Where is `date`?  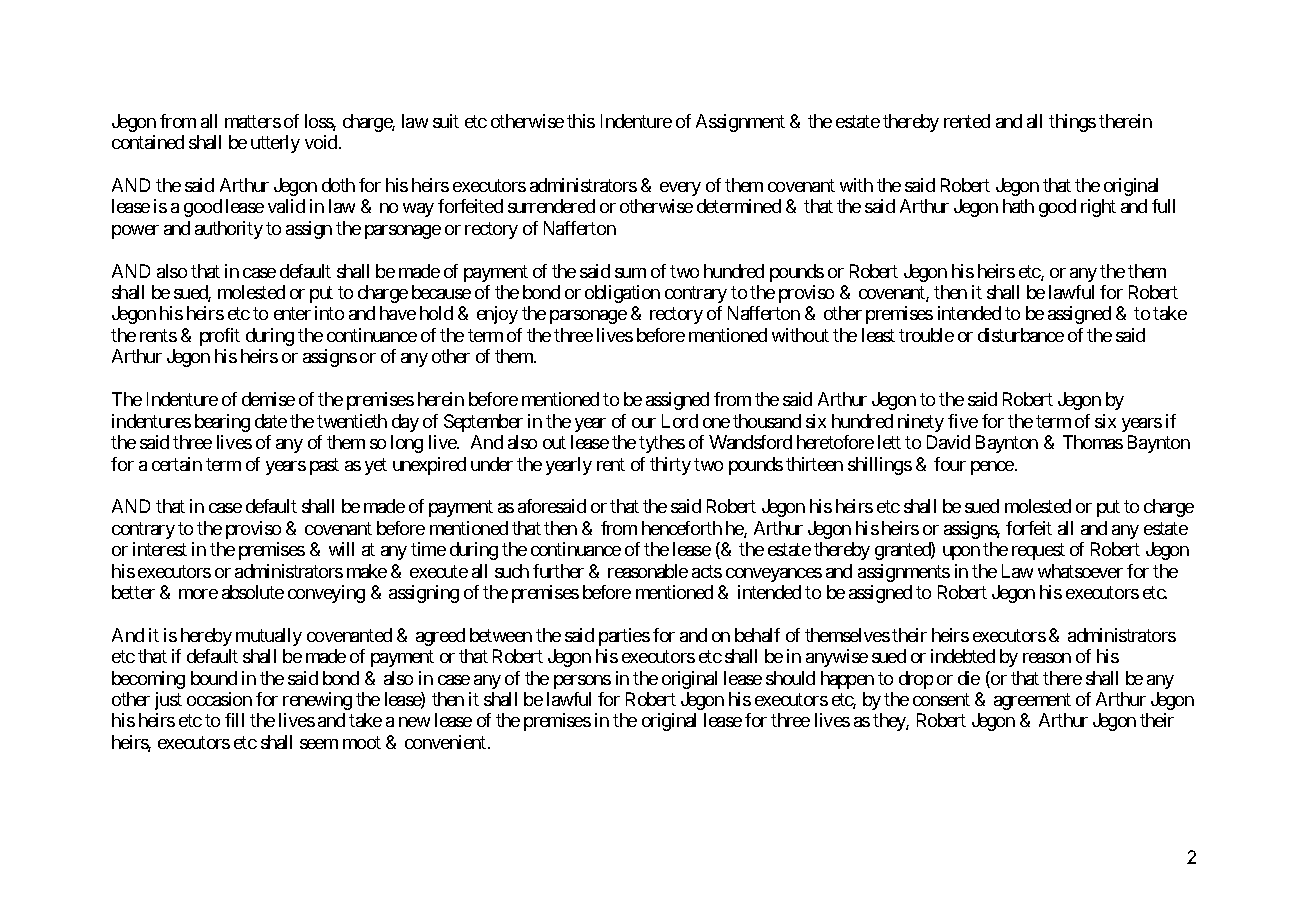
date is located at coordinates (271, 421).
